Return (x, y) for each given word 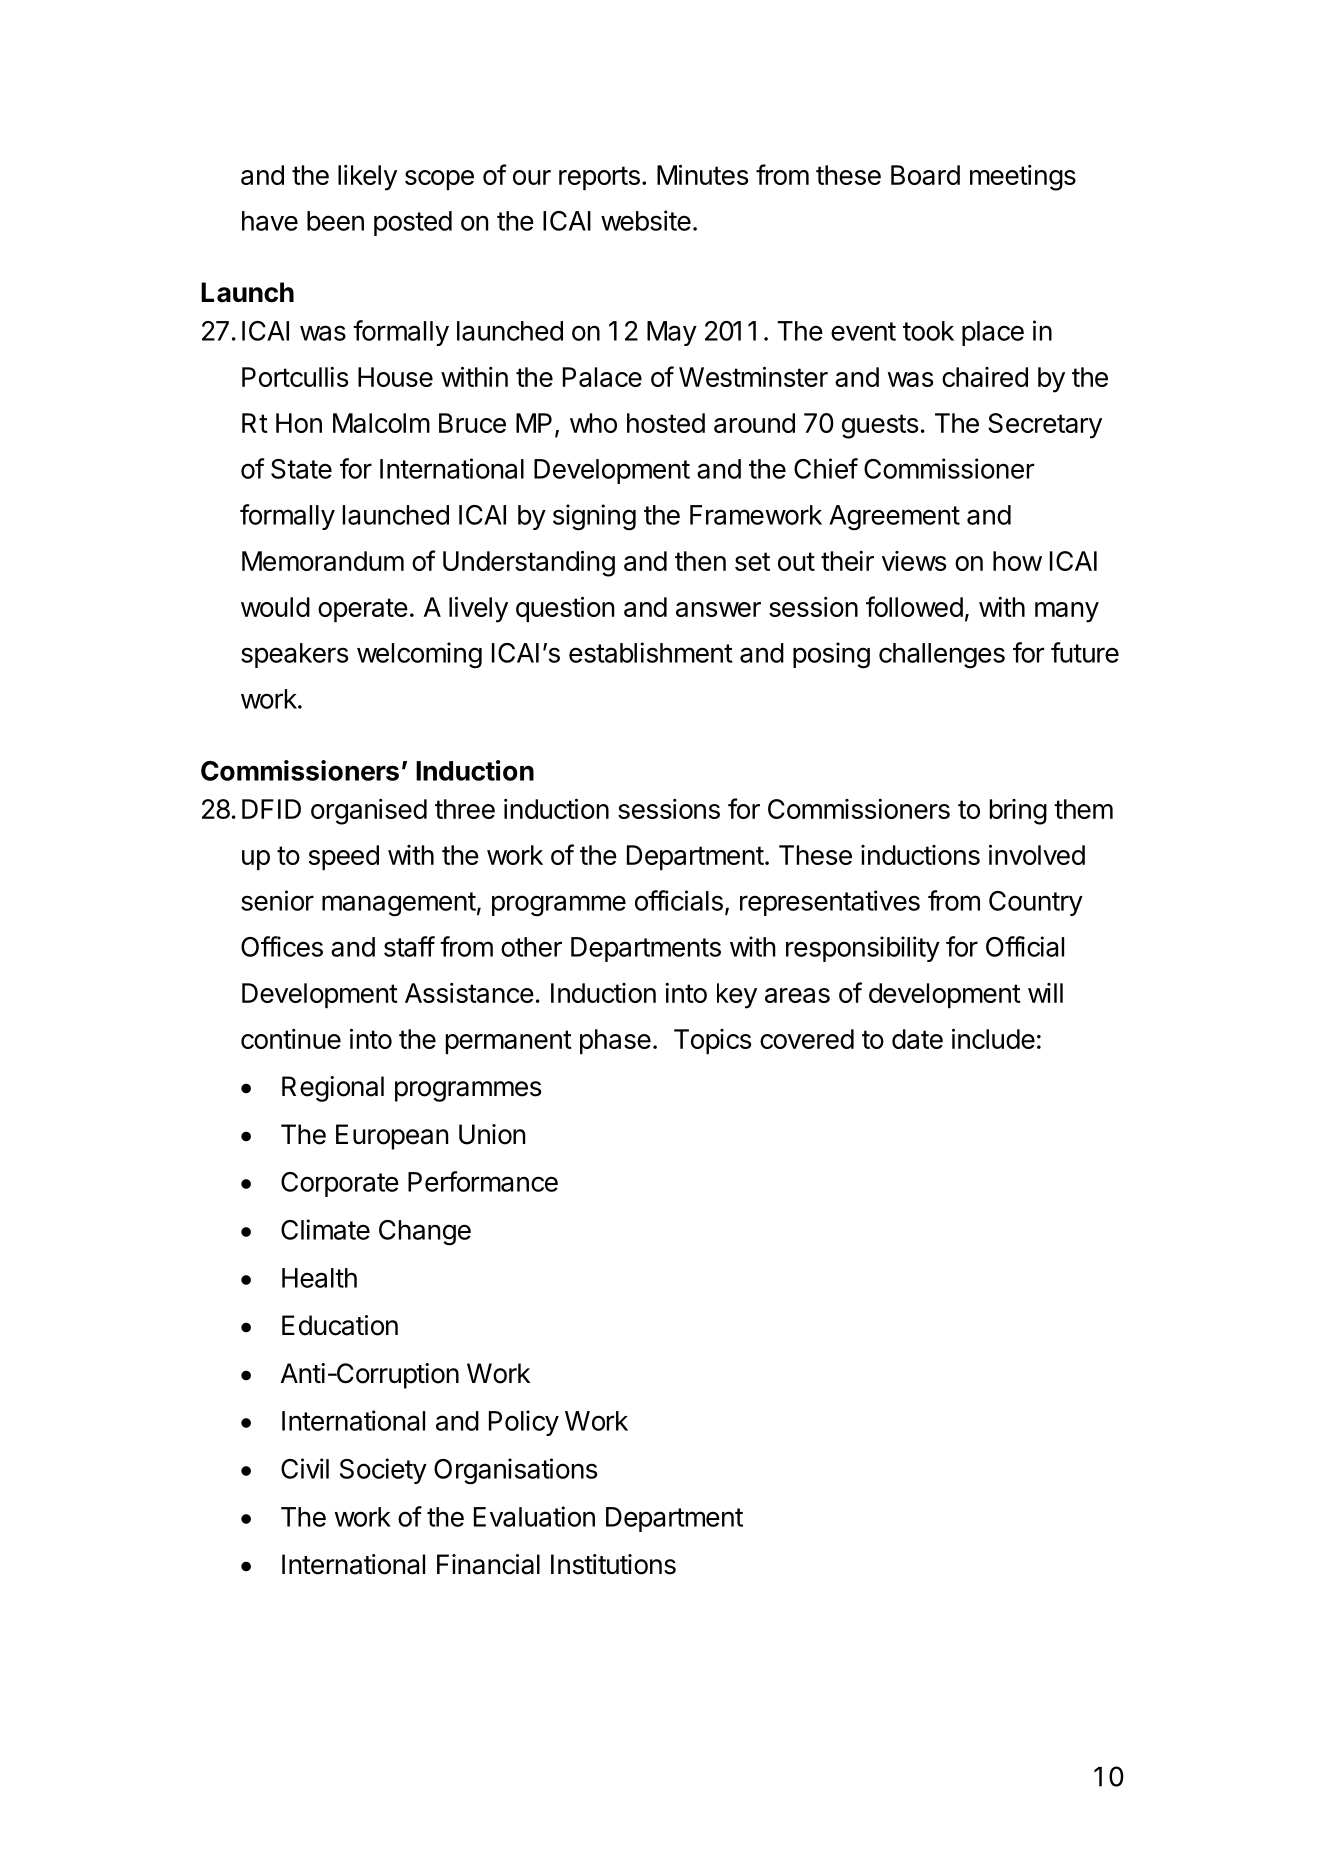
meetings (1023, 178)
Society (383, 1471)
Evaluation (534, 1516)
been (335, 221)
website (646, 220)
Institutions (613, 1564)
